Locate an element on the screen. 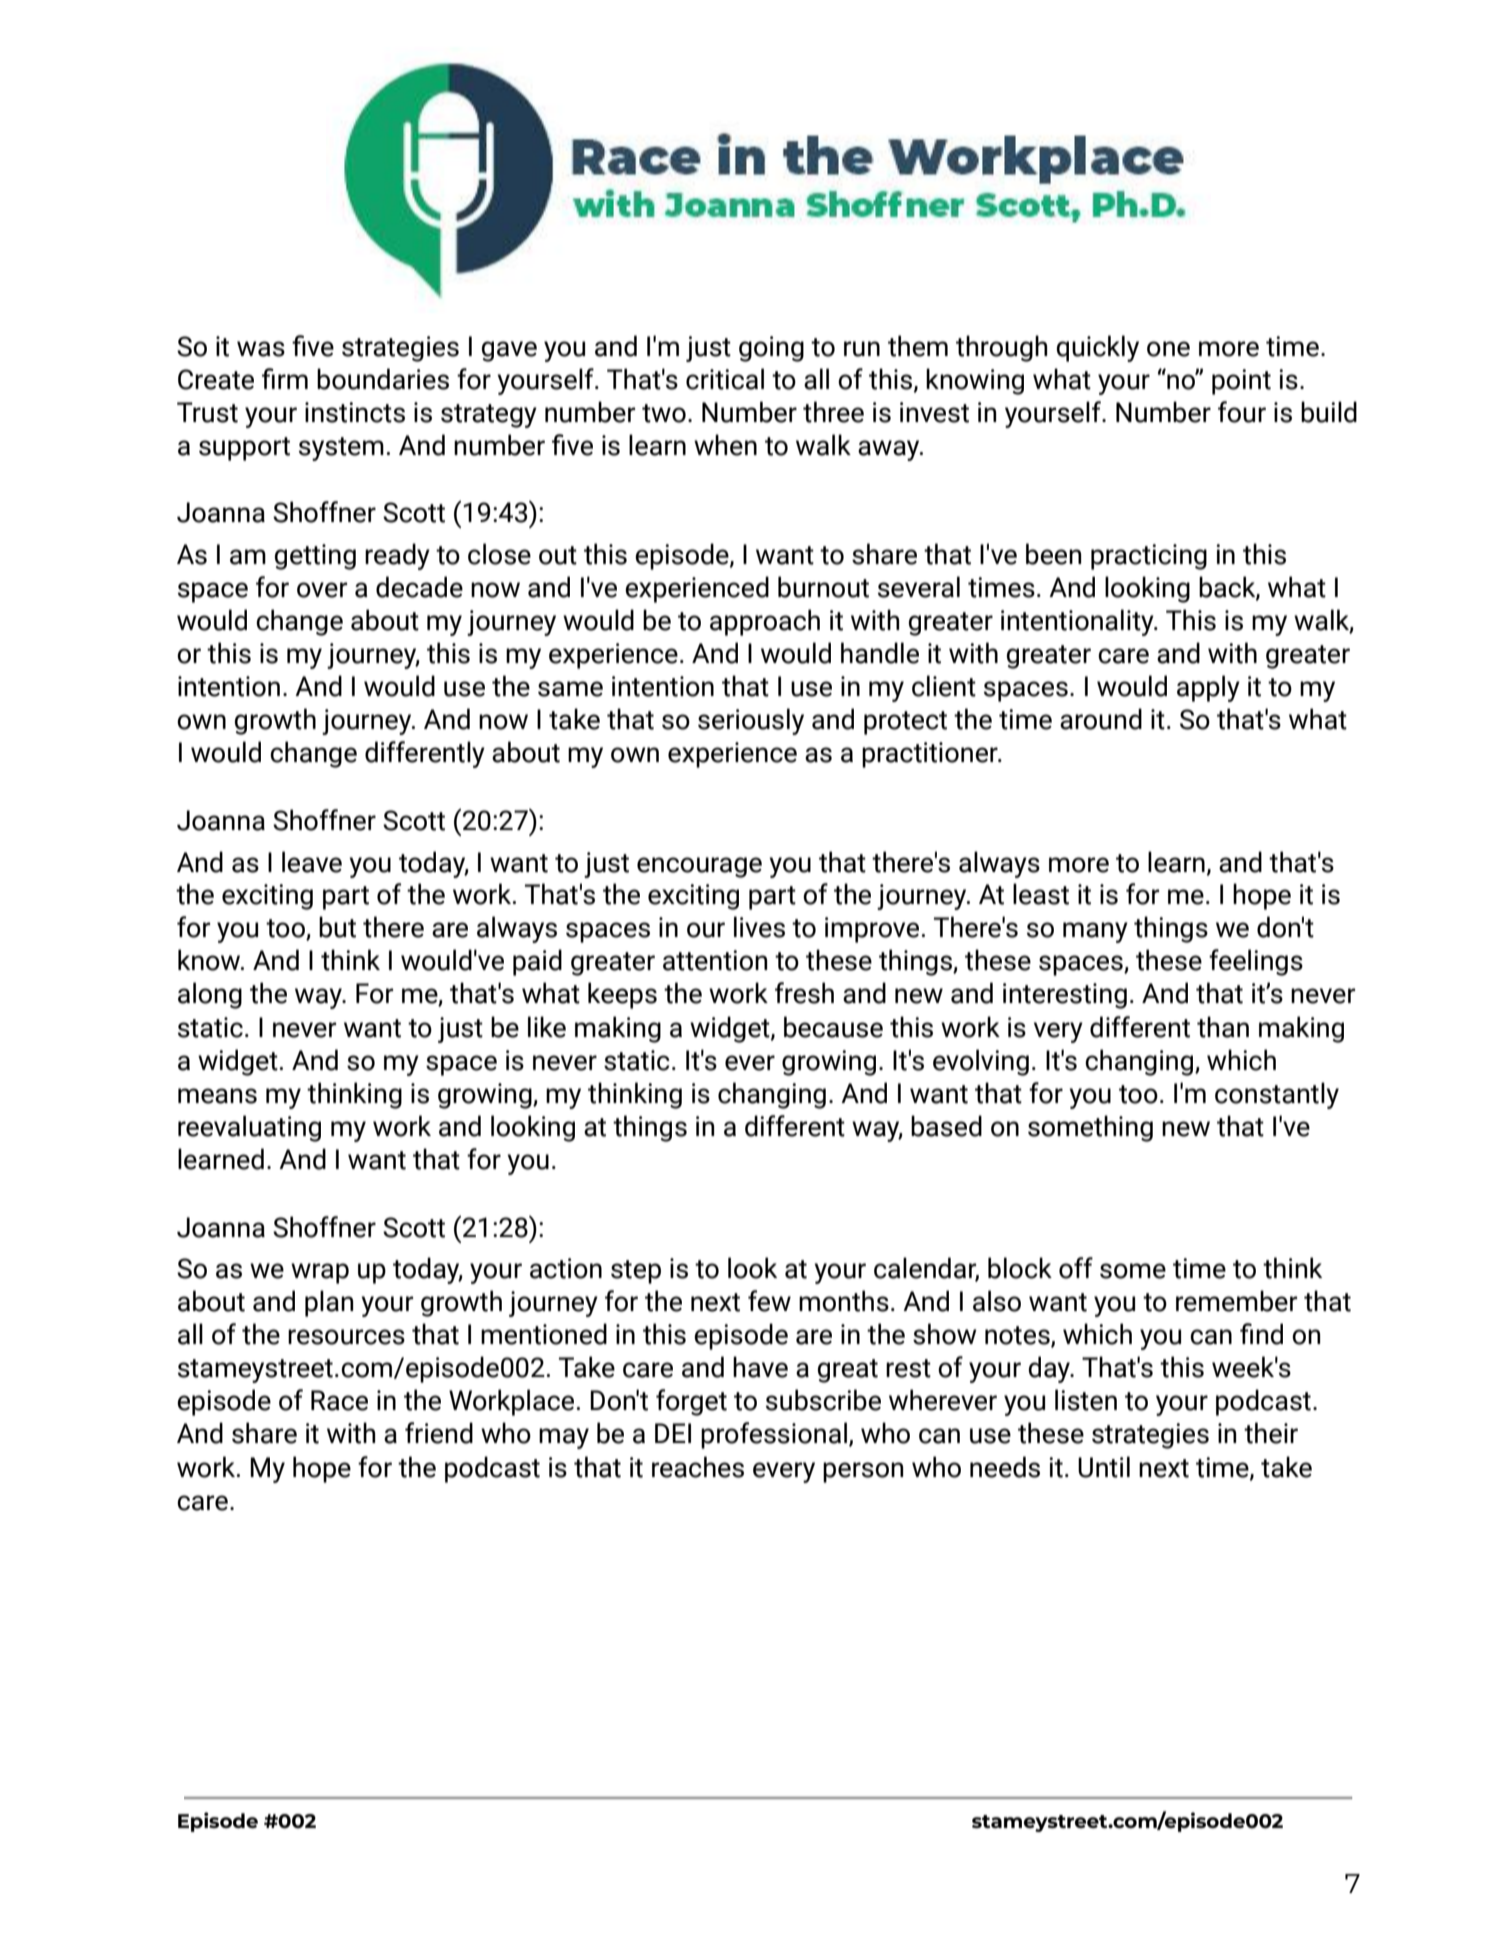  same is located at coordinates (570, 689).
